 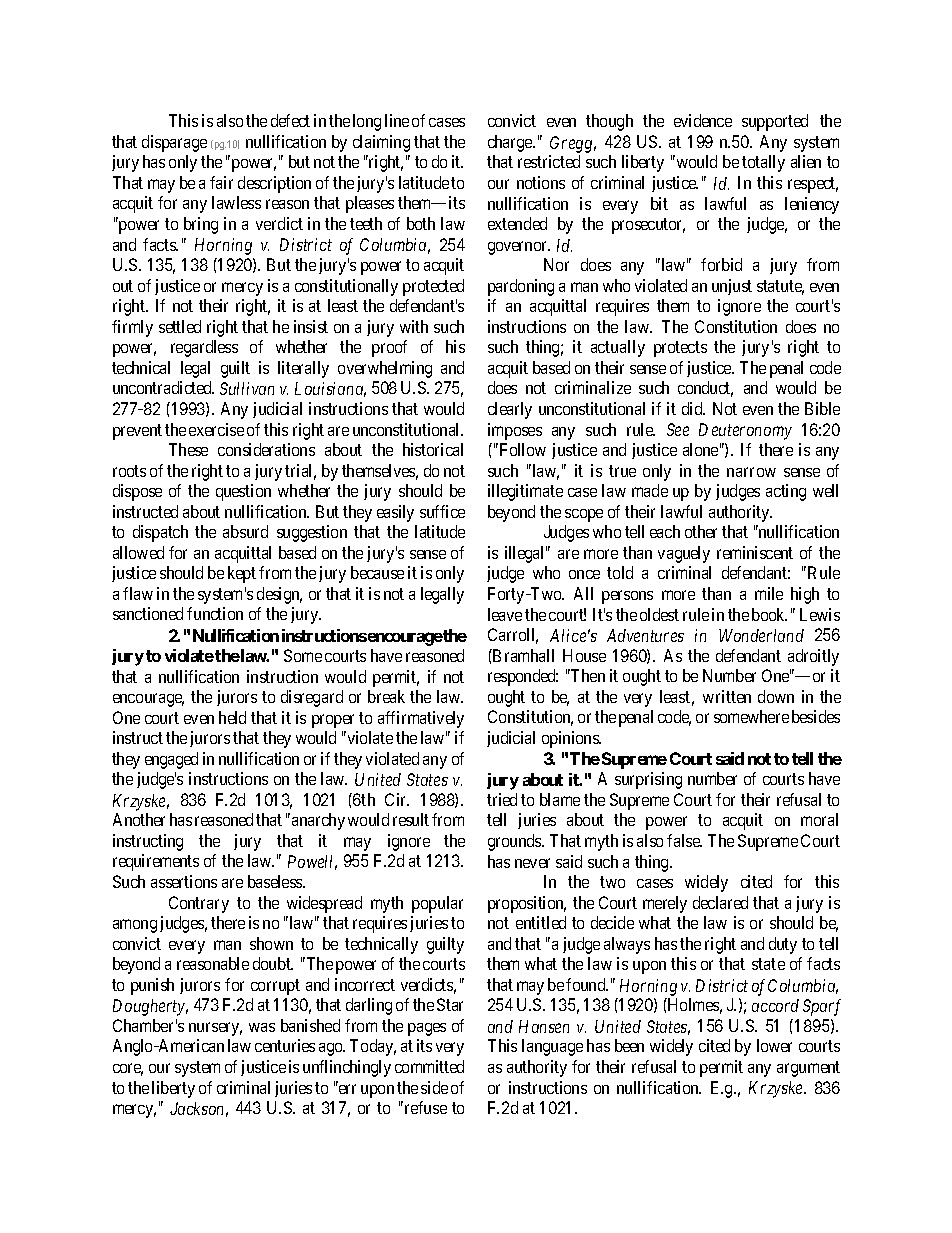 I want to click on disparage, so click(x=174, y=143).
